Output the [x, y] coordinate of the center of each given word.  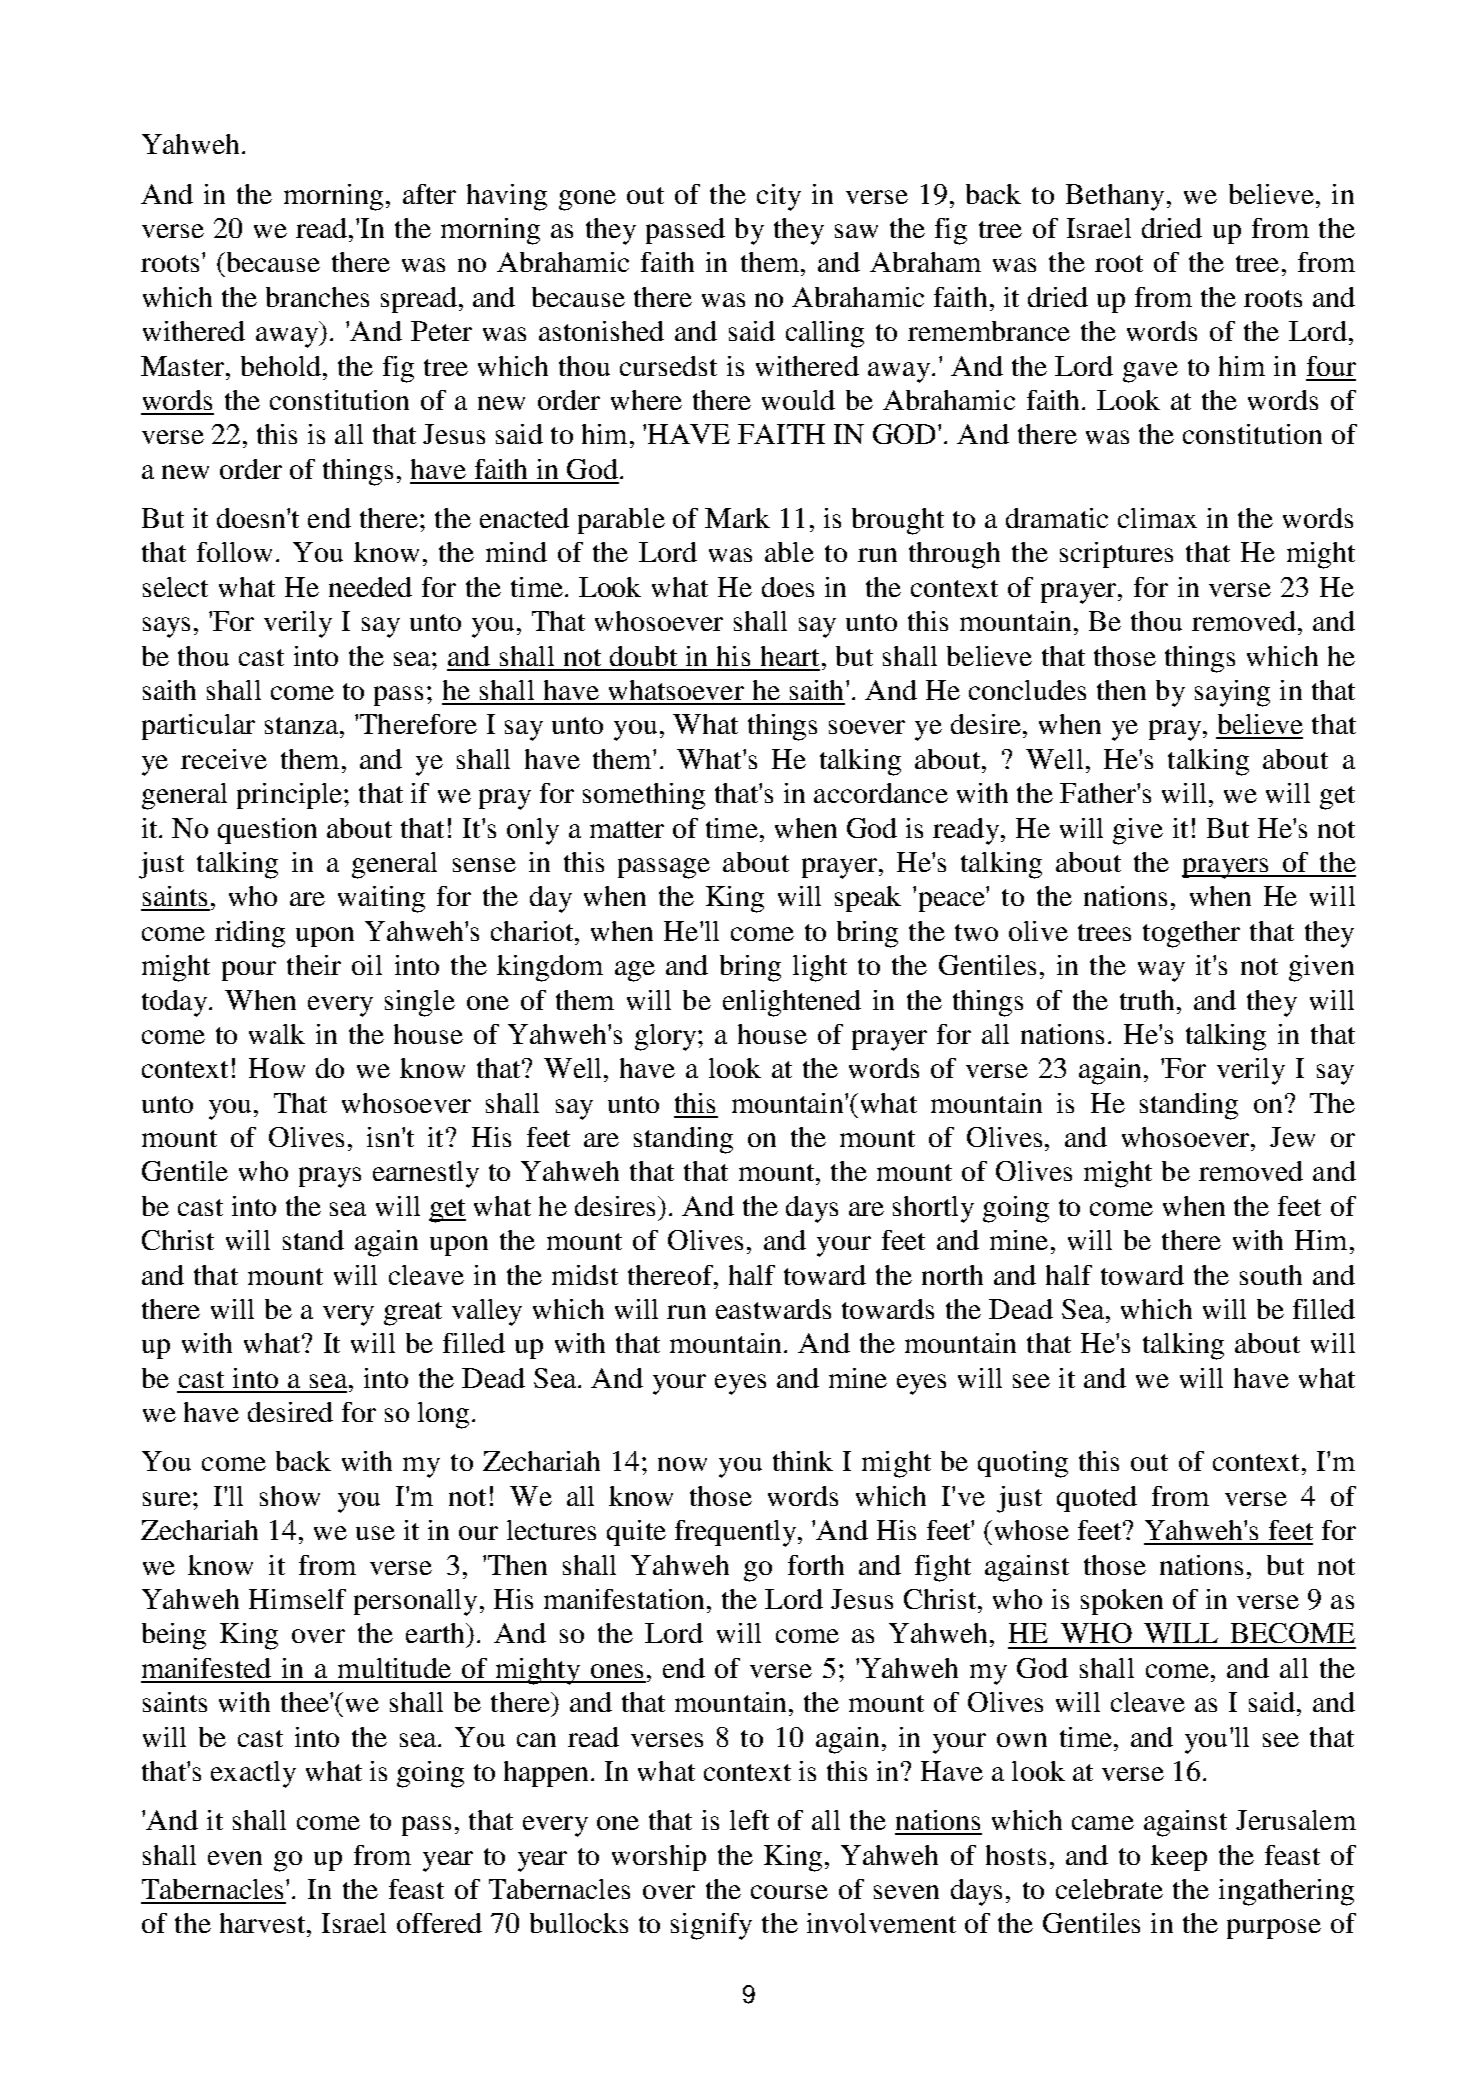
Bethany [1115, 197]
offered [439, 1923]
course [789, 1892]
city [779, 197]
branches [317, 297]
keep [1179, 1858]
